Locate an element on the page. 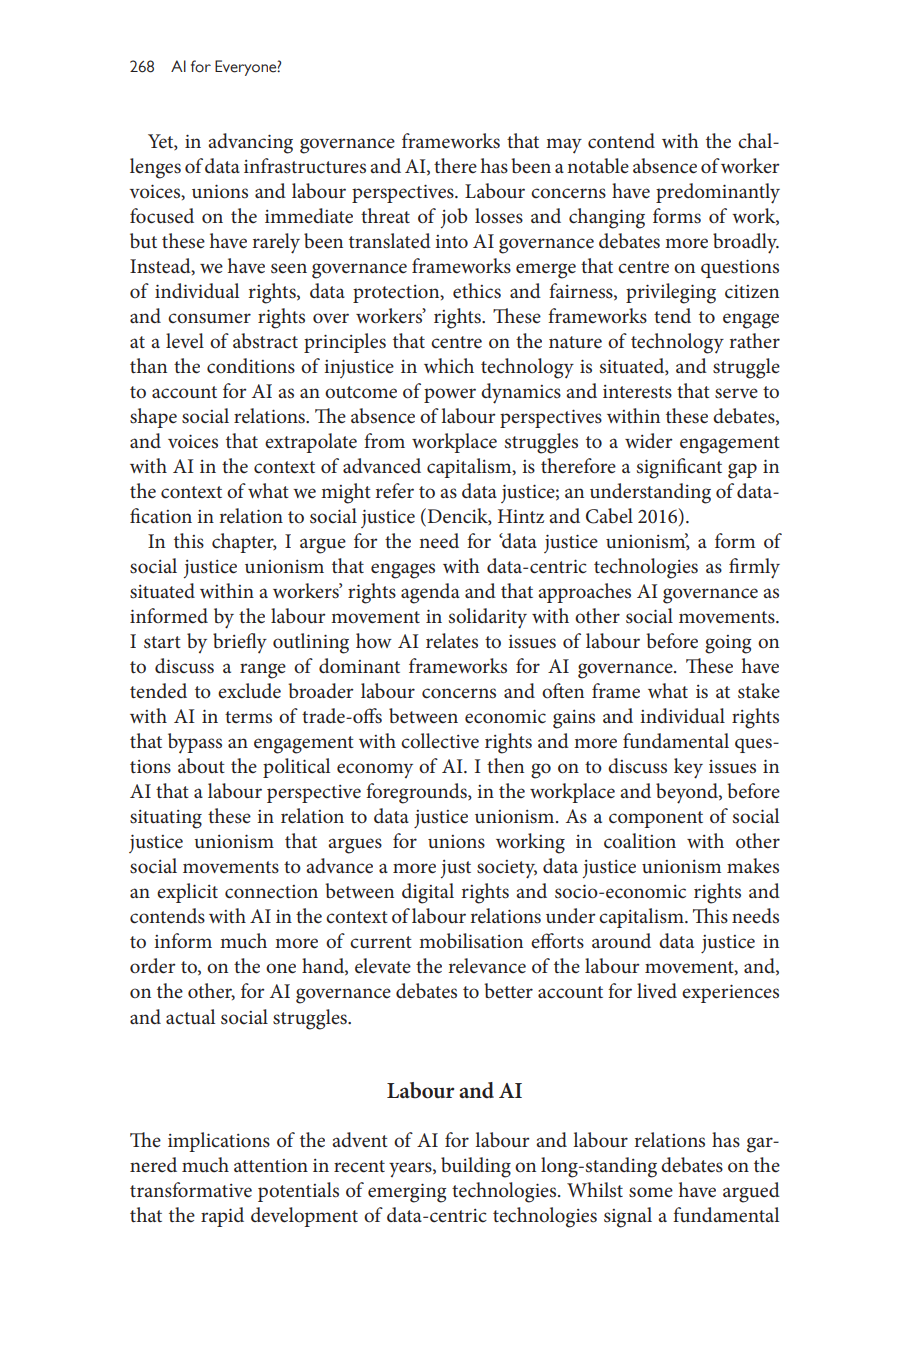 The image size is (898, 1353). some is located at coordinates (651, 1192).
